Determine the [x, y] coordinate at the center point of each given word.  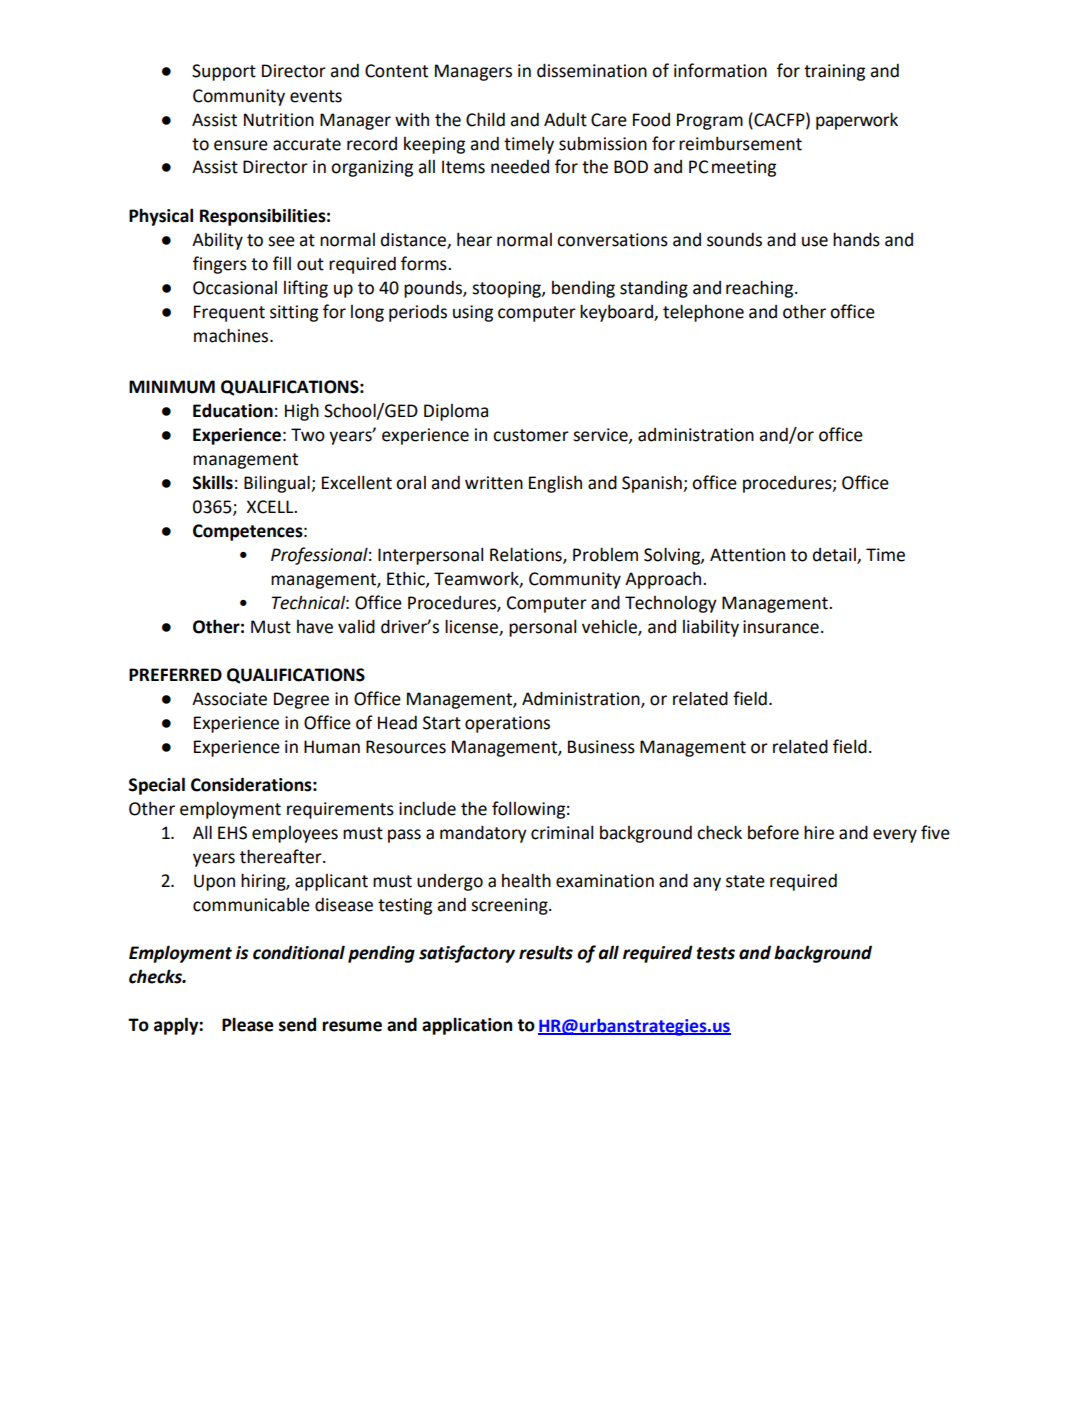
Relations [527, 555]
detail [835, 556]
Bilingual [278, 484]
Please [248, 1024]
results [546, 952]
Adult [565, 119]
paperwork [857, 121]
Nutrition [279, 120]
